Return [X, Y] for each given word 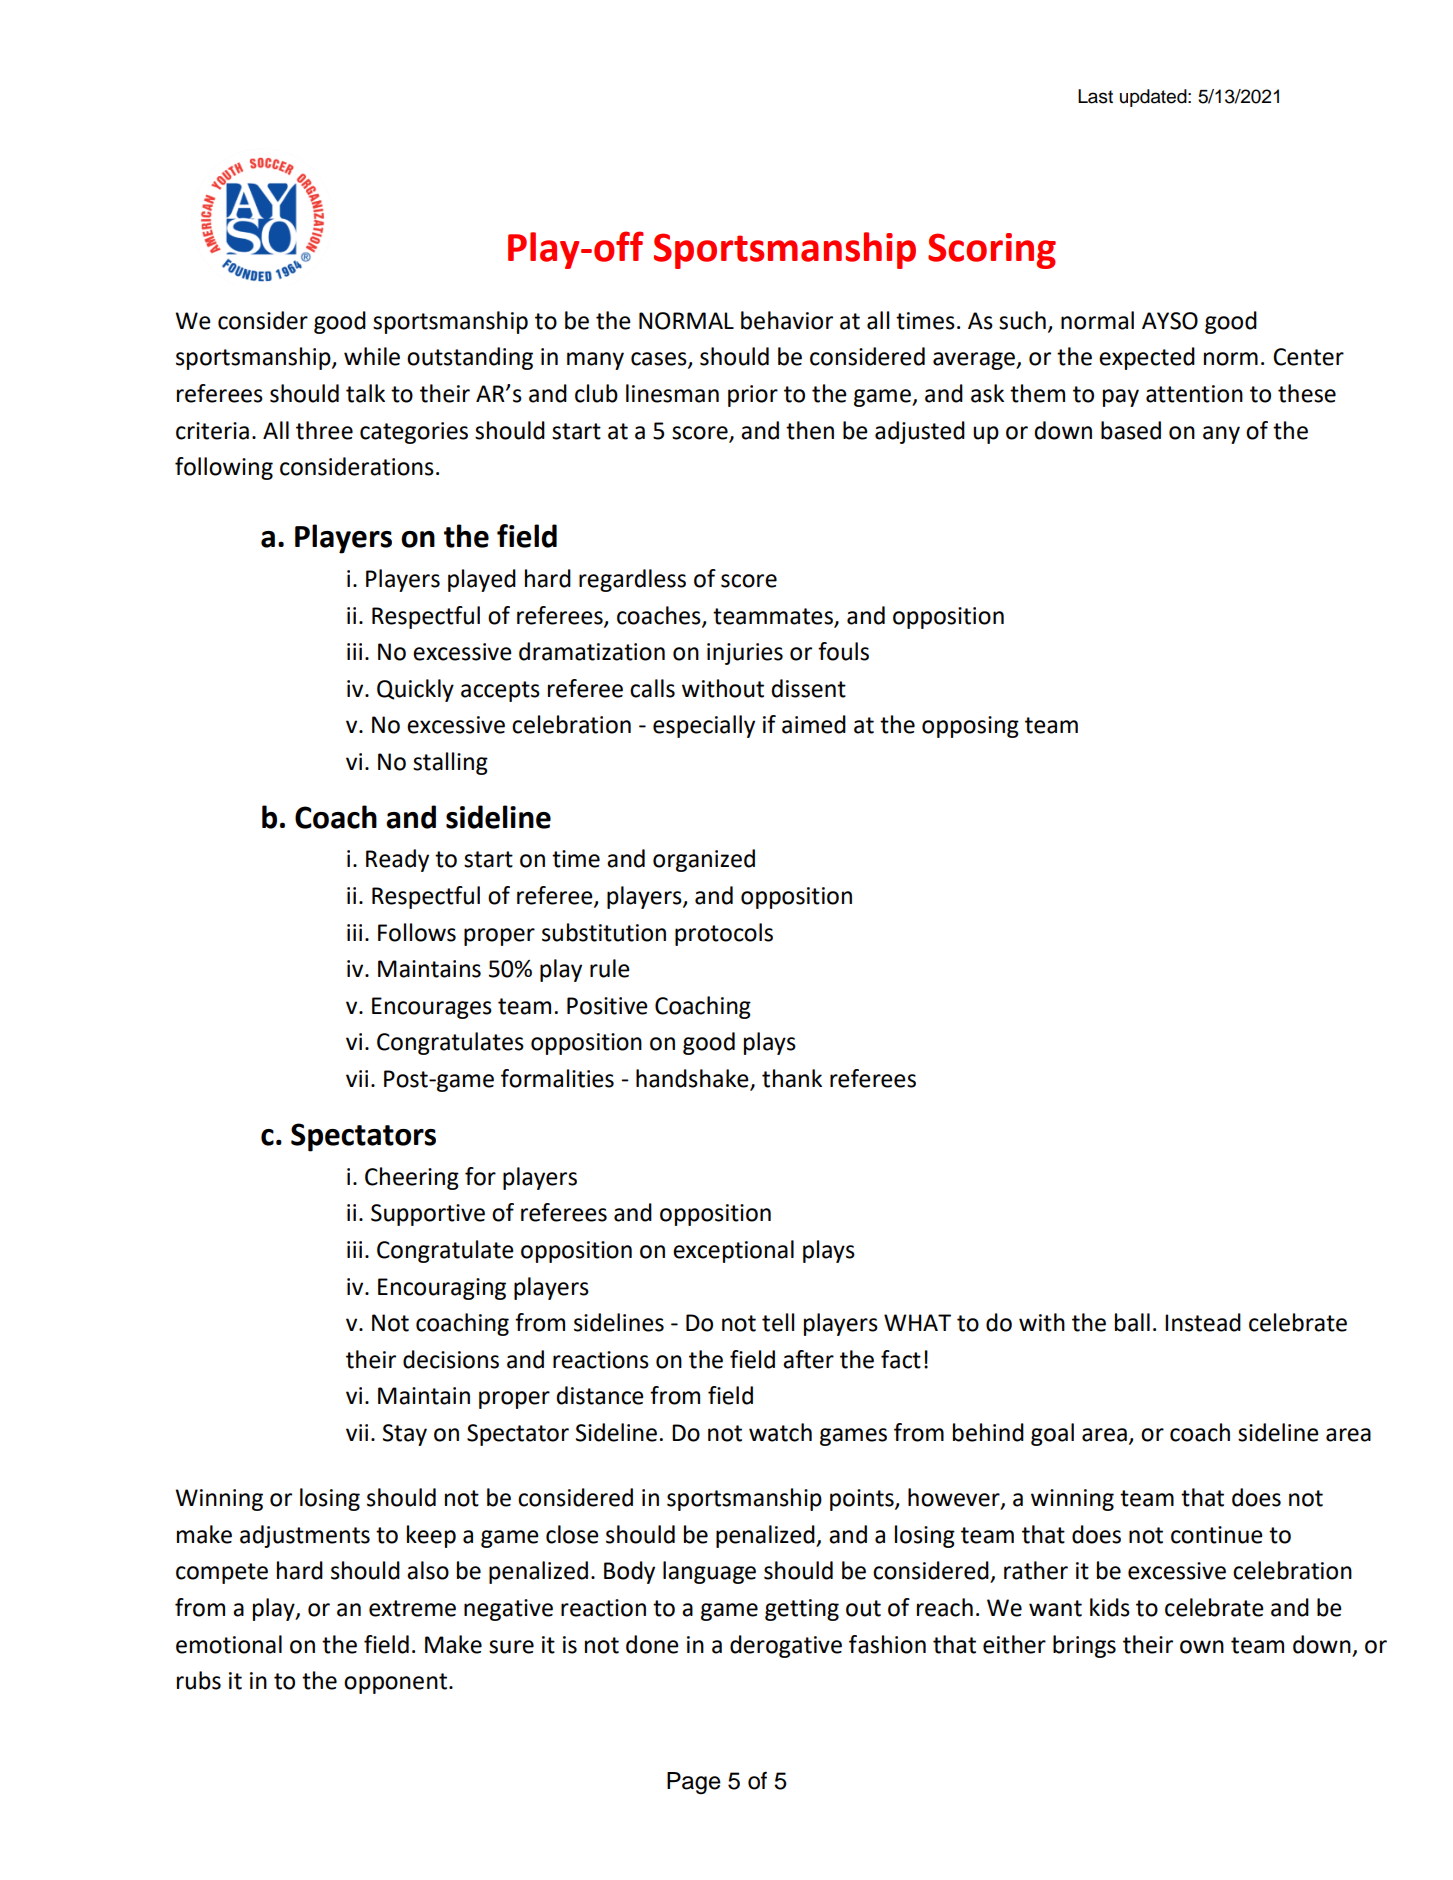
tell [778, 1322]
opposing [970, 727]
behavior [787, 320]
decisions [451, 1359]
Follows [417, 932]
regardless [632, 580]
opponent [397, 1683]
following [224, 468]
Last [1095, 96]
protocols [724, 934]
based [1131, 430]
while [372, 356]
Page [694, 1783]
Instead [1203, 1322]
